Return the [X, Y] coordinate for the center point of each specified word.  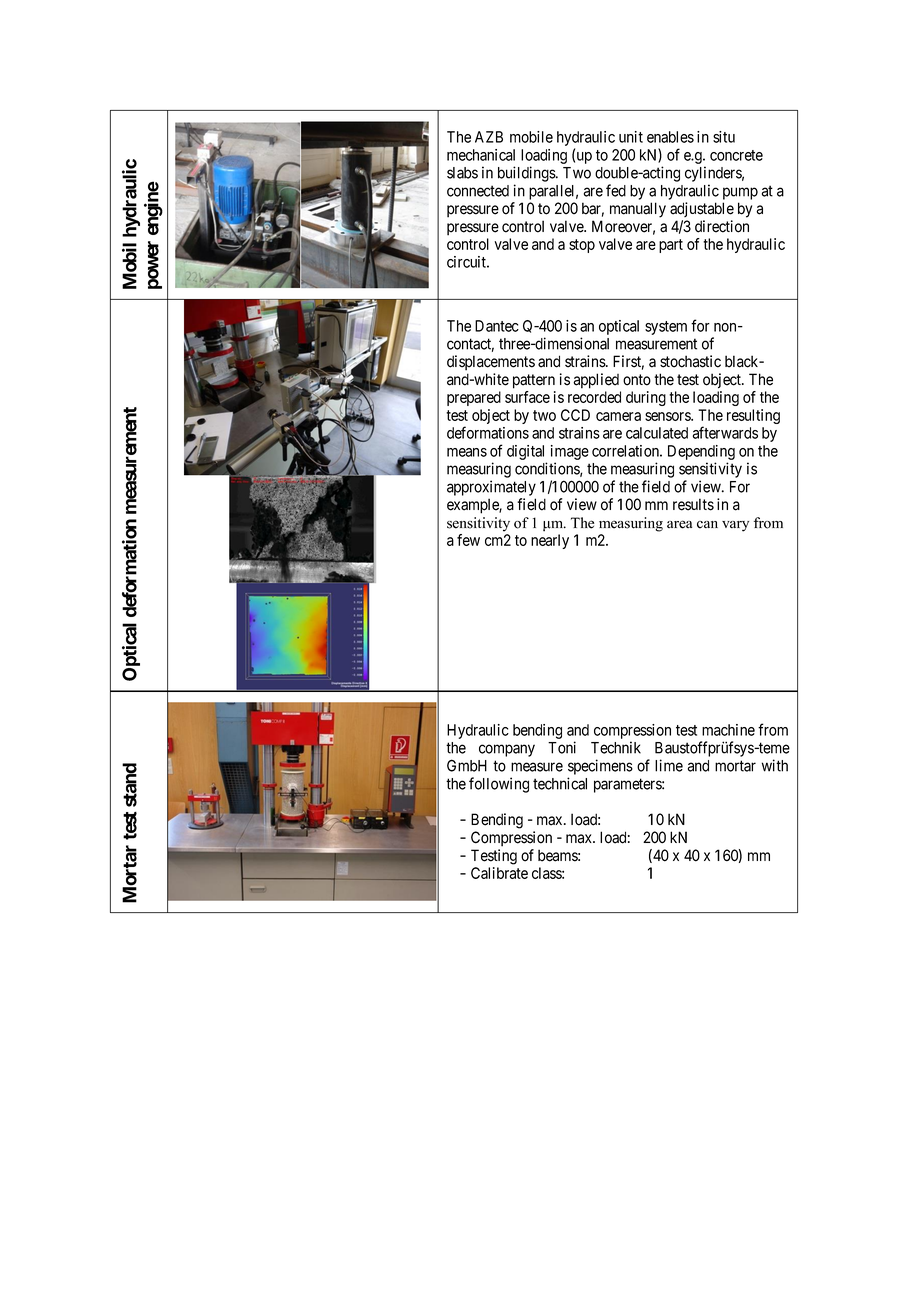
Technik [616, 747]
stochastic [690, 361]
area [679, 524]
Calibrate [499, 873]
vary [735, 526]
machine [728, 730]
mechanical [481, 155]
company [507, 750]
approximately [491, 488]
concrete [736, 155]
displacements [491, 363]
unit [631, 137]
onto [637, 380]
